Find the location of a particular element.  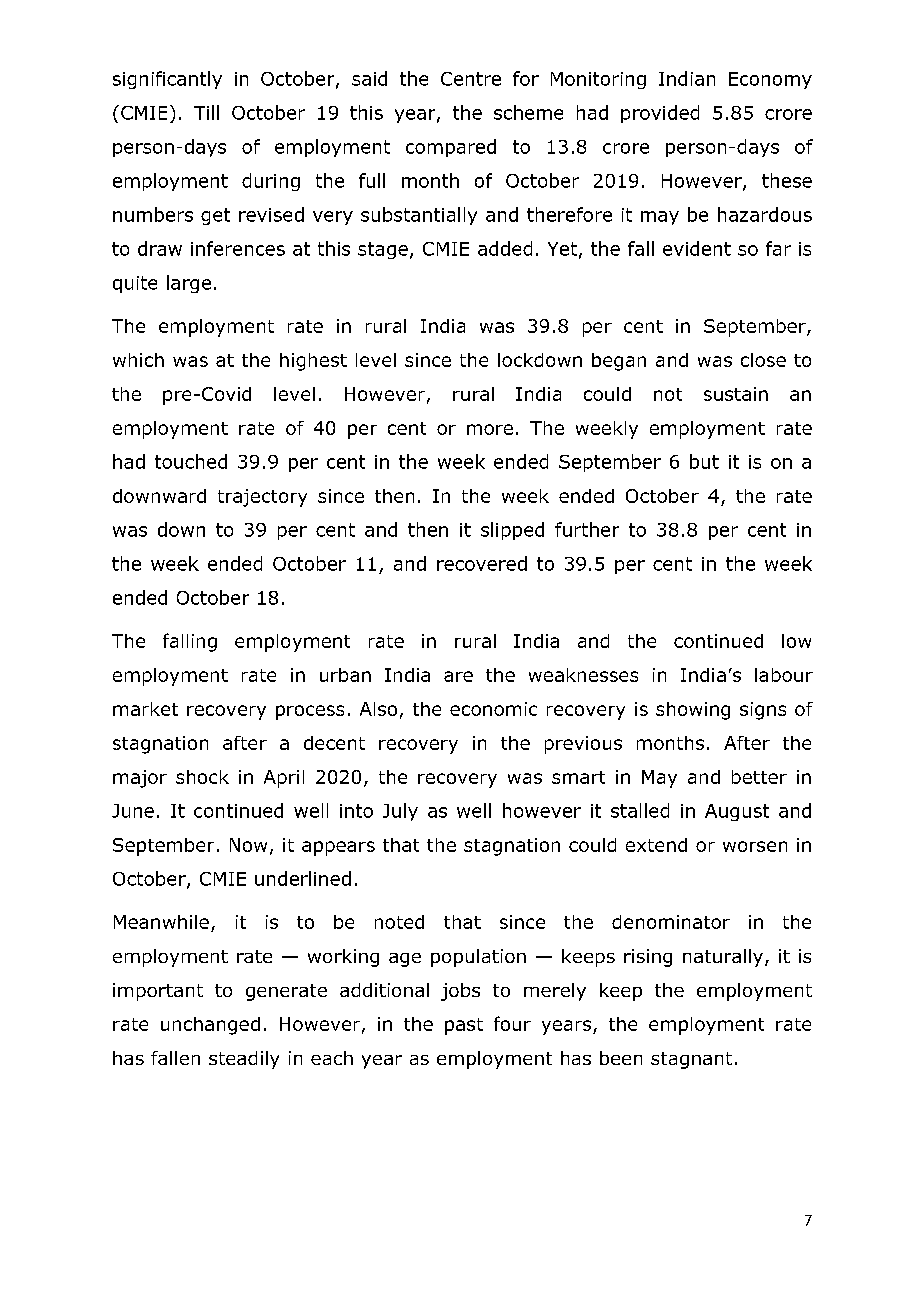

low is located at coordinates (796, 641).
